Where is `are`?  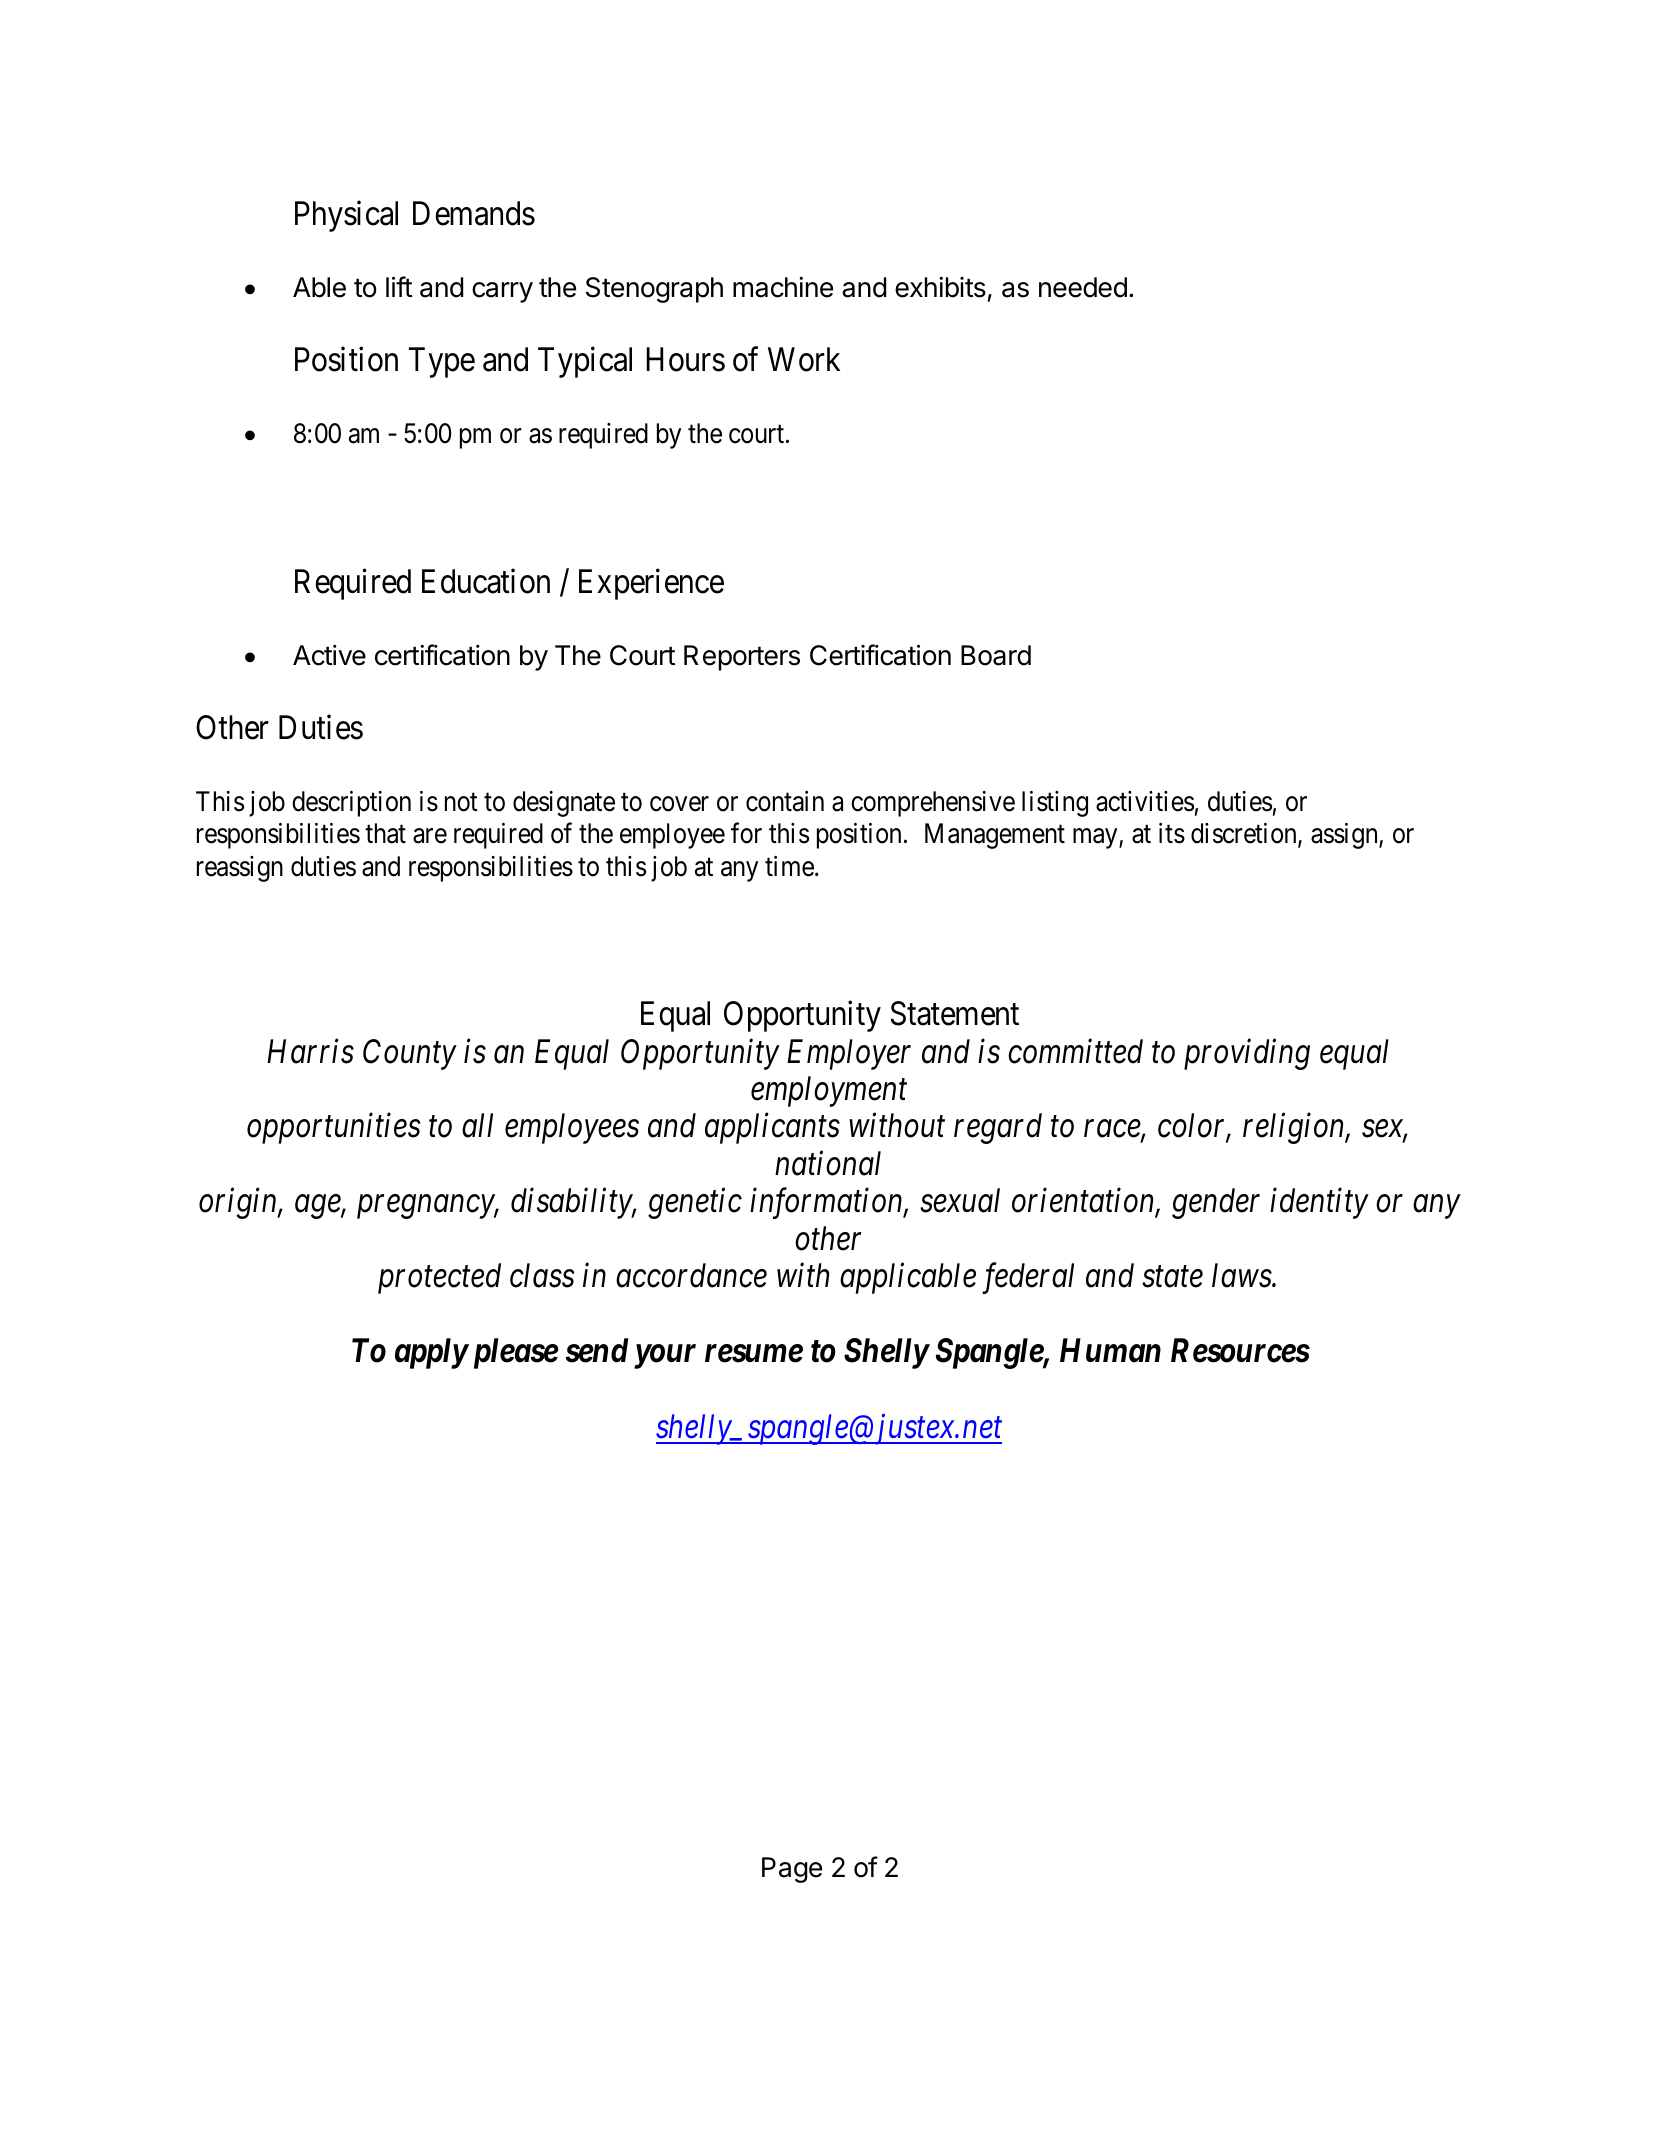
are is located at coordinates (430, 836).
